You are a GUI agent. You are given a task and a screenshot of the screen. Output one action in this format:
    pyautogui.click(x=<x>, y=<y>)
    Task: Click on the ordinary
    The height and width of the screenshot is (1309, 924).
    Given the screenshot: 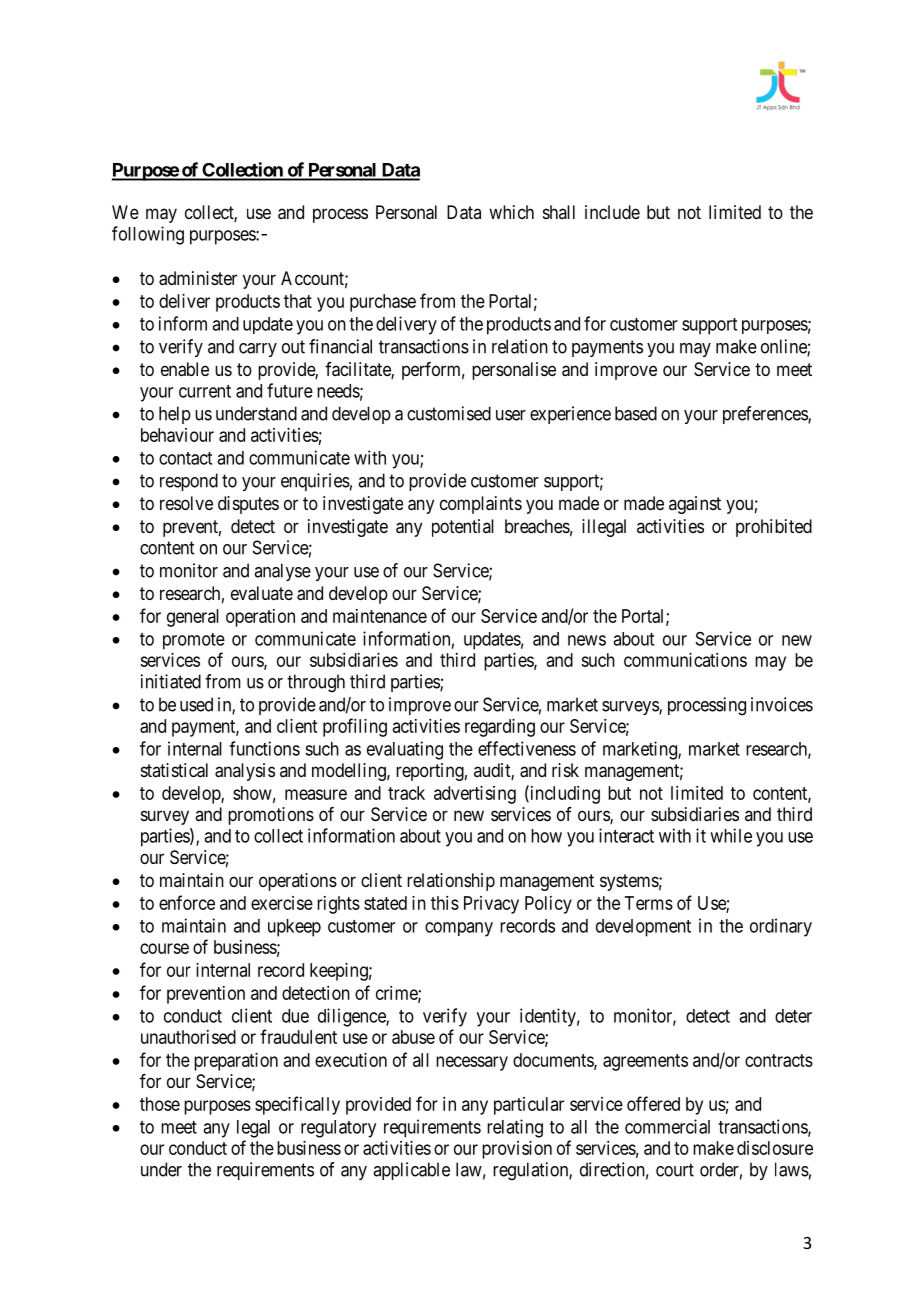 What is the action you would take?
    pyautogui.click(x=781, y=927)
